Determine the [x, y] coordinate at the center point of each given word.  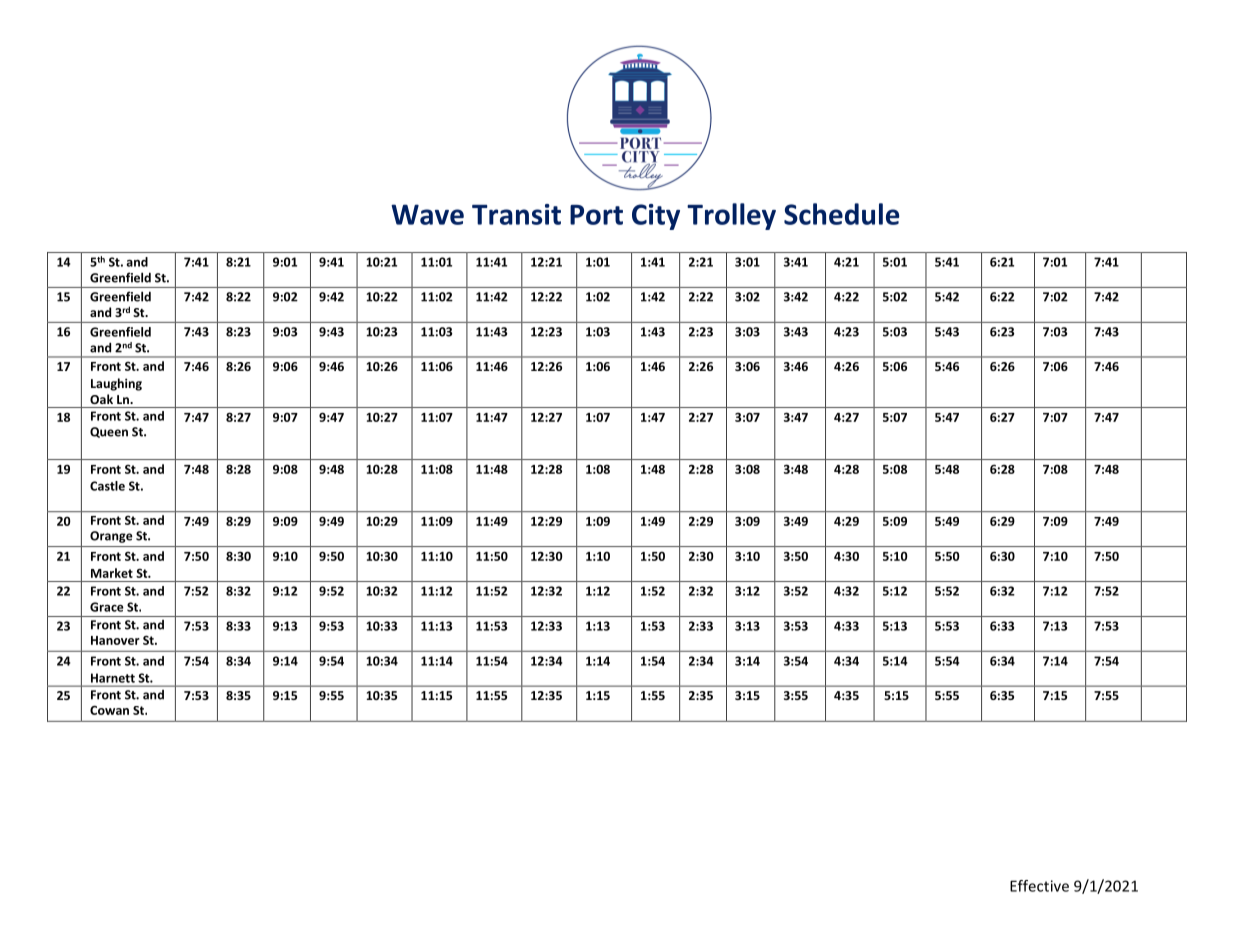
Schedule [841, 214]
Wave [427, 214]
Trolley [731, 216]
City [656, 217]
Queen [109, 432]
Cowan [109, 710]
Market [112, 573]
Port [596, 215]
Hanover [115, 640]
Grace [107, 607]
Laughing [116, 384]
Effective [1039, 886]
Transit [516, 214]
